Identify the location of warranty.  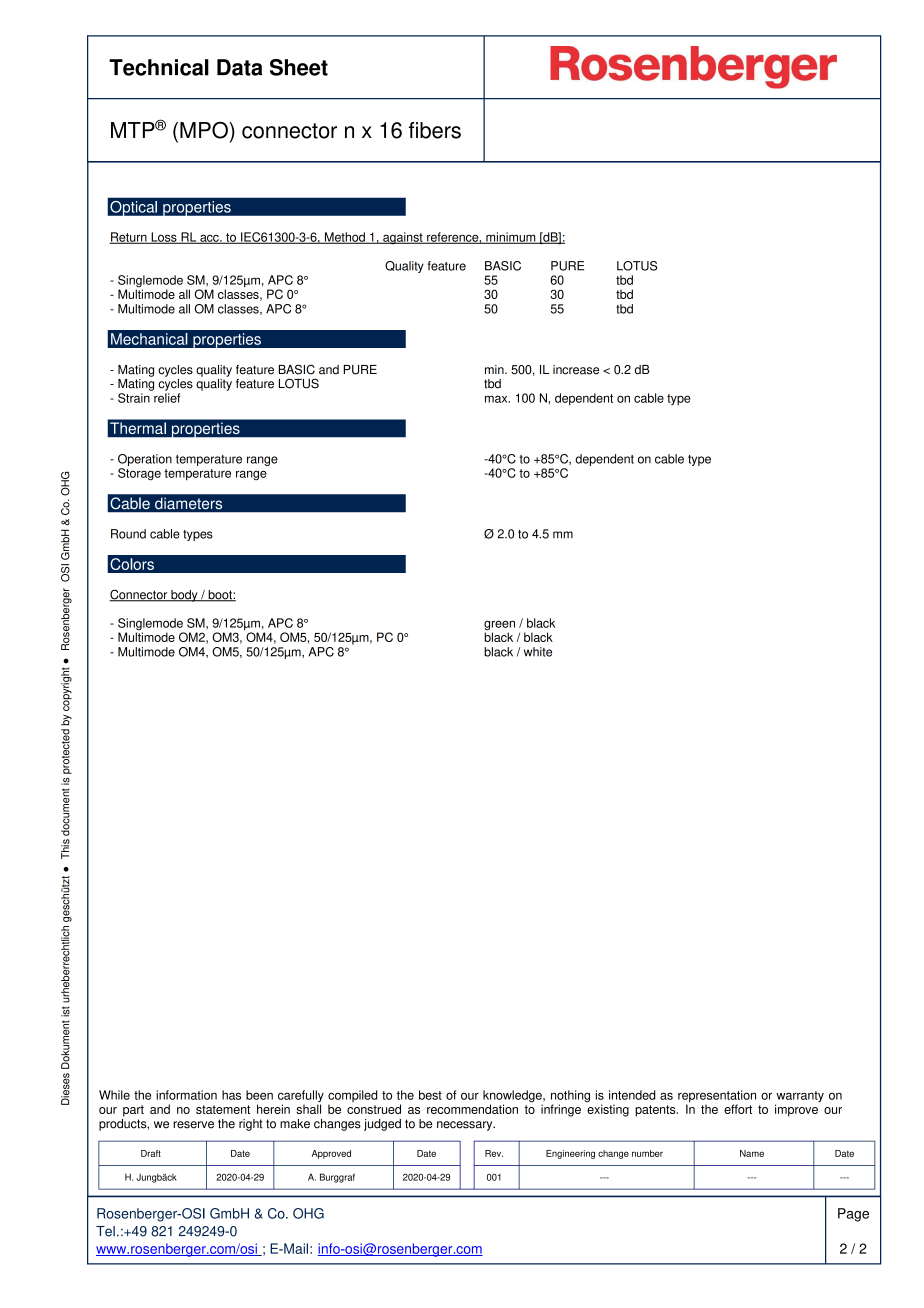
(799, 1098).
